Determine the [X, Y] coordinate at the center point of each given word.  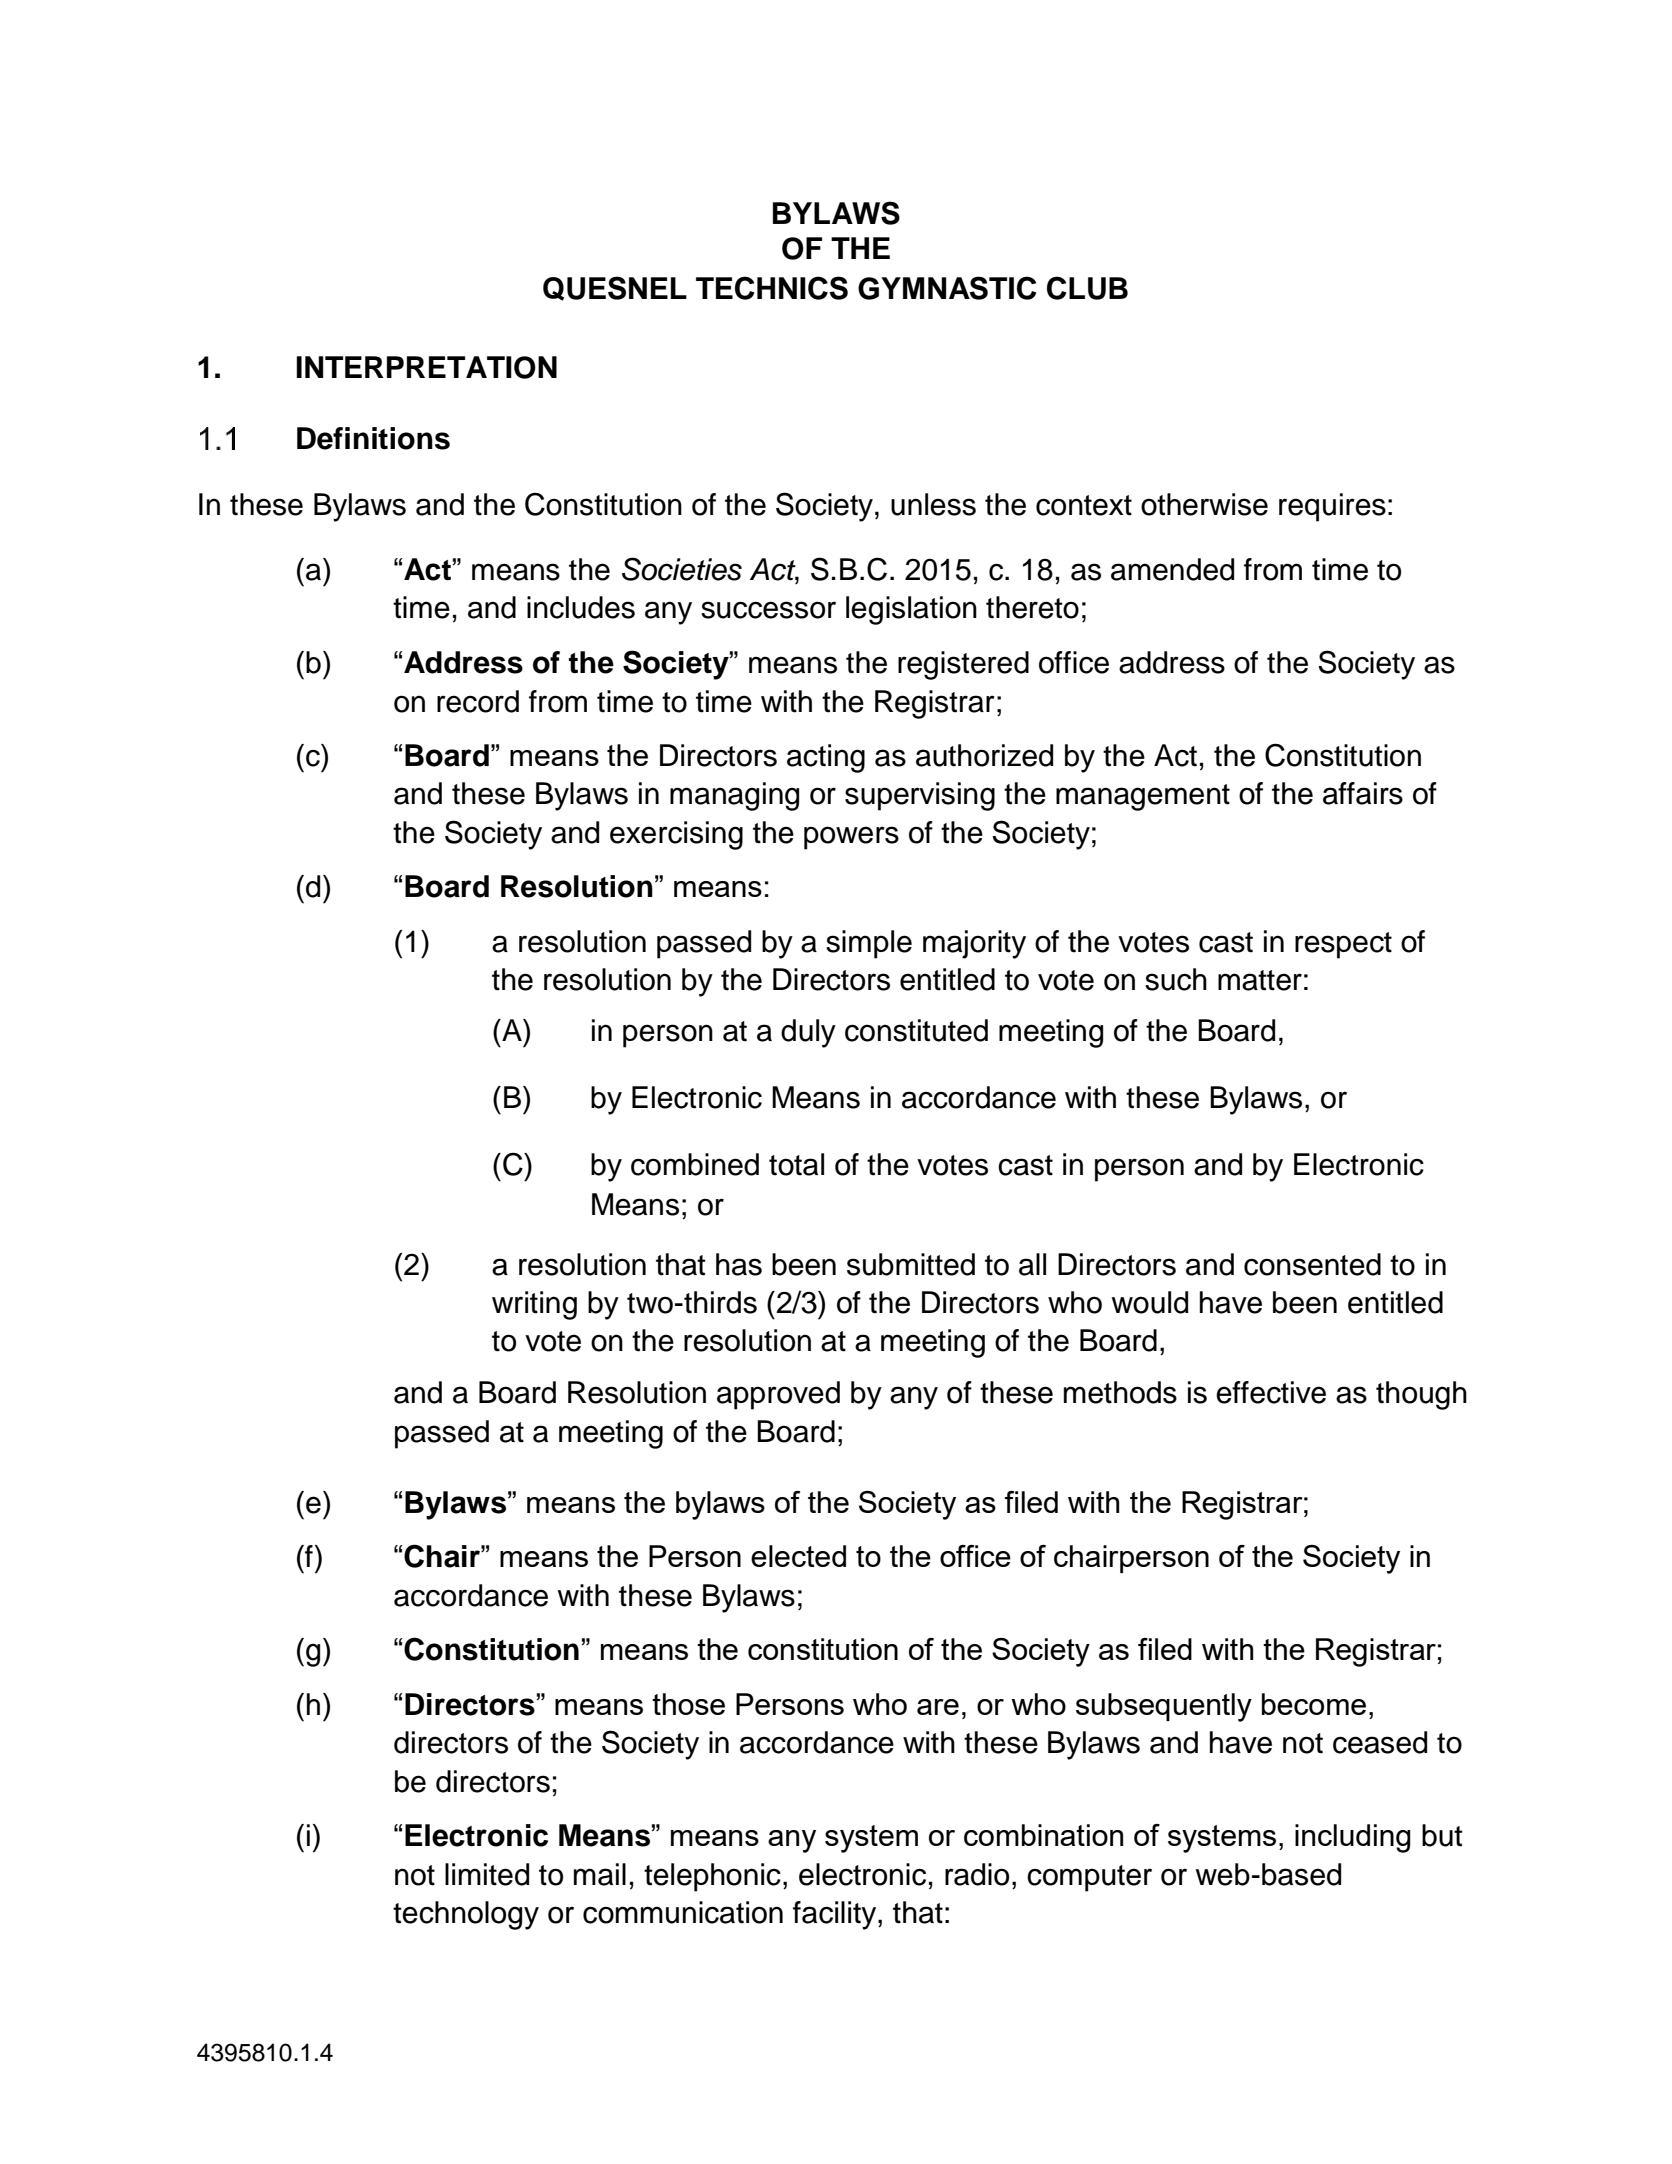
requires [1332, 507]
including [1353, 1838]
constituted [916, 1030]
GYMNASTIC [947, 288]
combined [695, 1164]
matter [1260, 980]
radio [977, 1874]
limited [487, 1874]
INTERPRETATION [426, 367]
